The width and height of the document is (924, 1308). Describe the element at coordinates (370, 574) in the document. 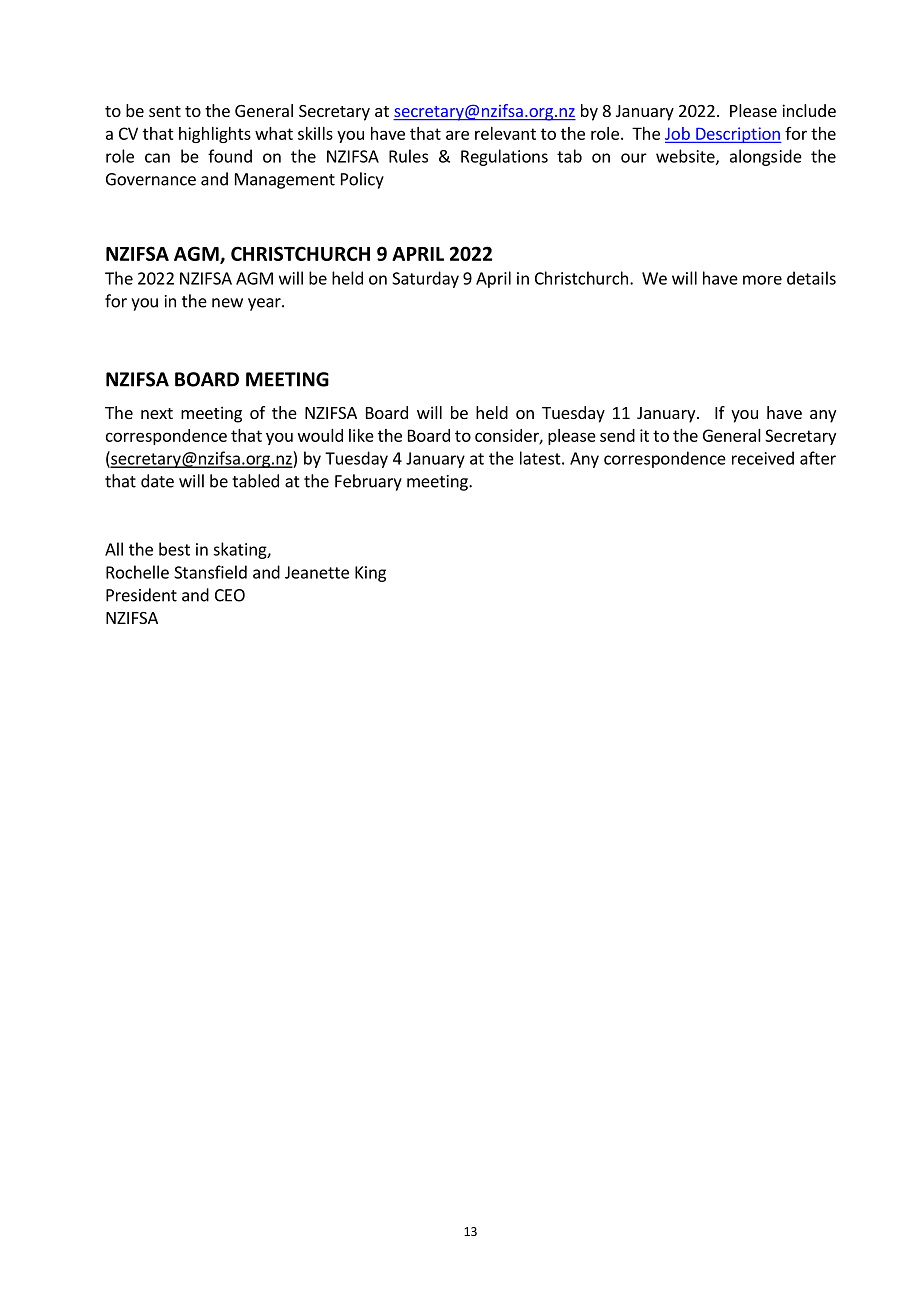

I see `King` at that location.
